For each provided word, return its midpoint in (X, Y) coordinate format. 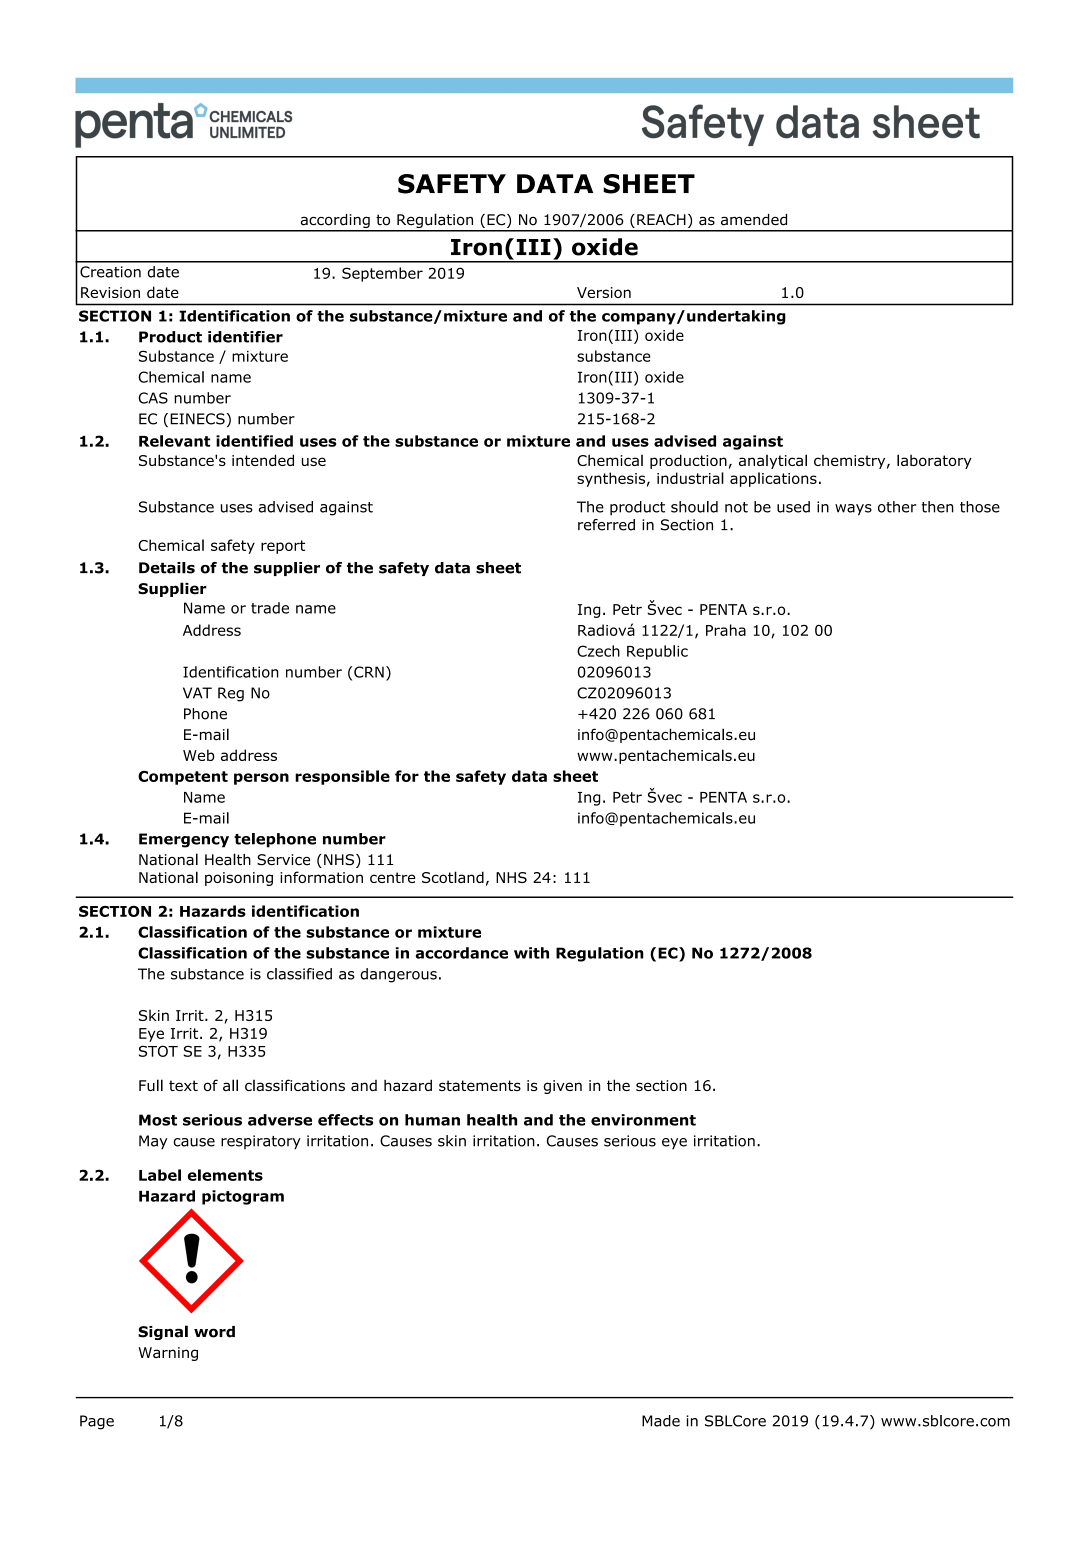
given (562, 1087)
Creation (110, 272)
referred (606, 525)
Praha (726, 630)
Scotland (453, 877)
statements (480, 1085)
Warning (168, 1354)
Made (661, 1421)
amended (754, 220)
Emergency (184, 840)
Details (167, 568)
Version (604, 292)
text (183, 1085)
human (432, 1120)
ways (853, 510)
